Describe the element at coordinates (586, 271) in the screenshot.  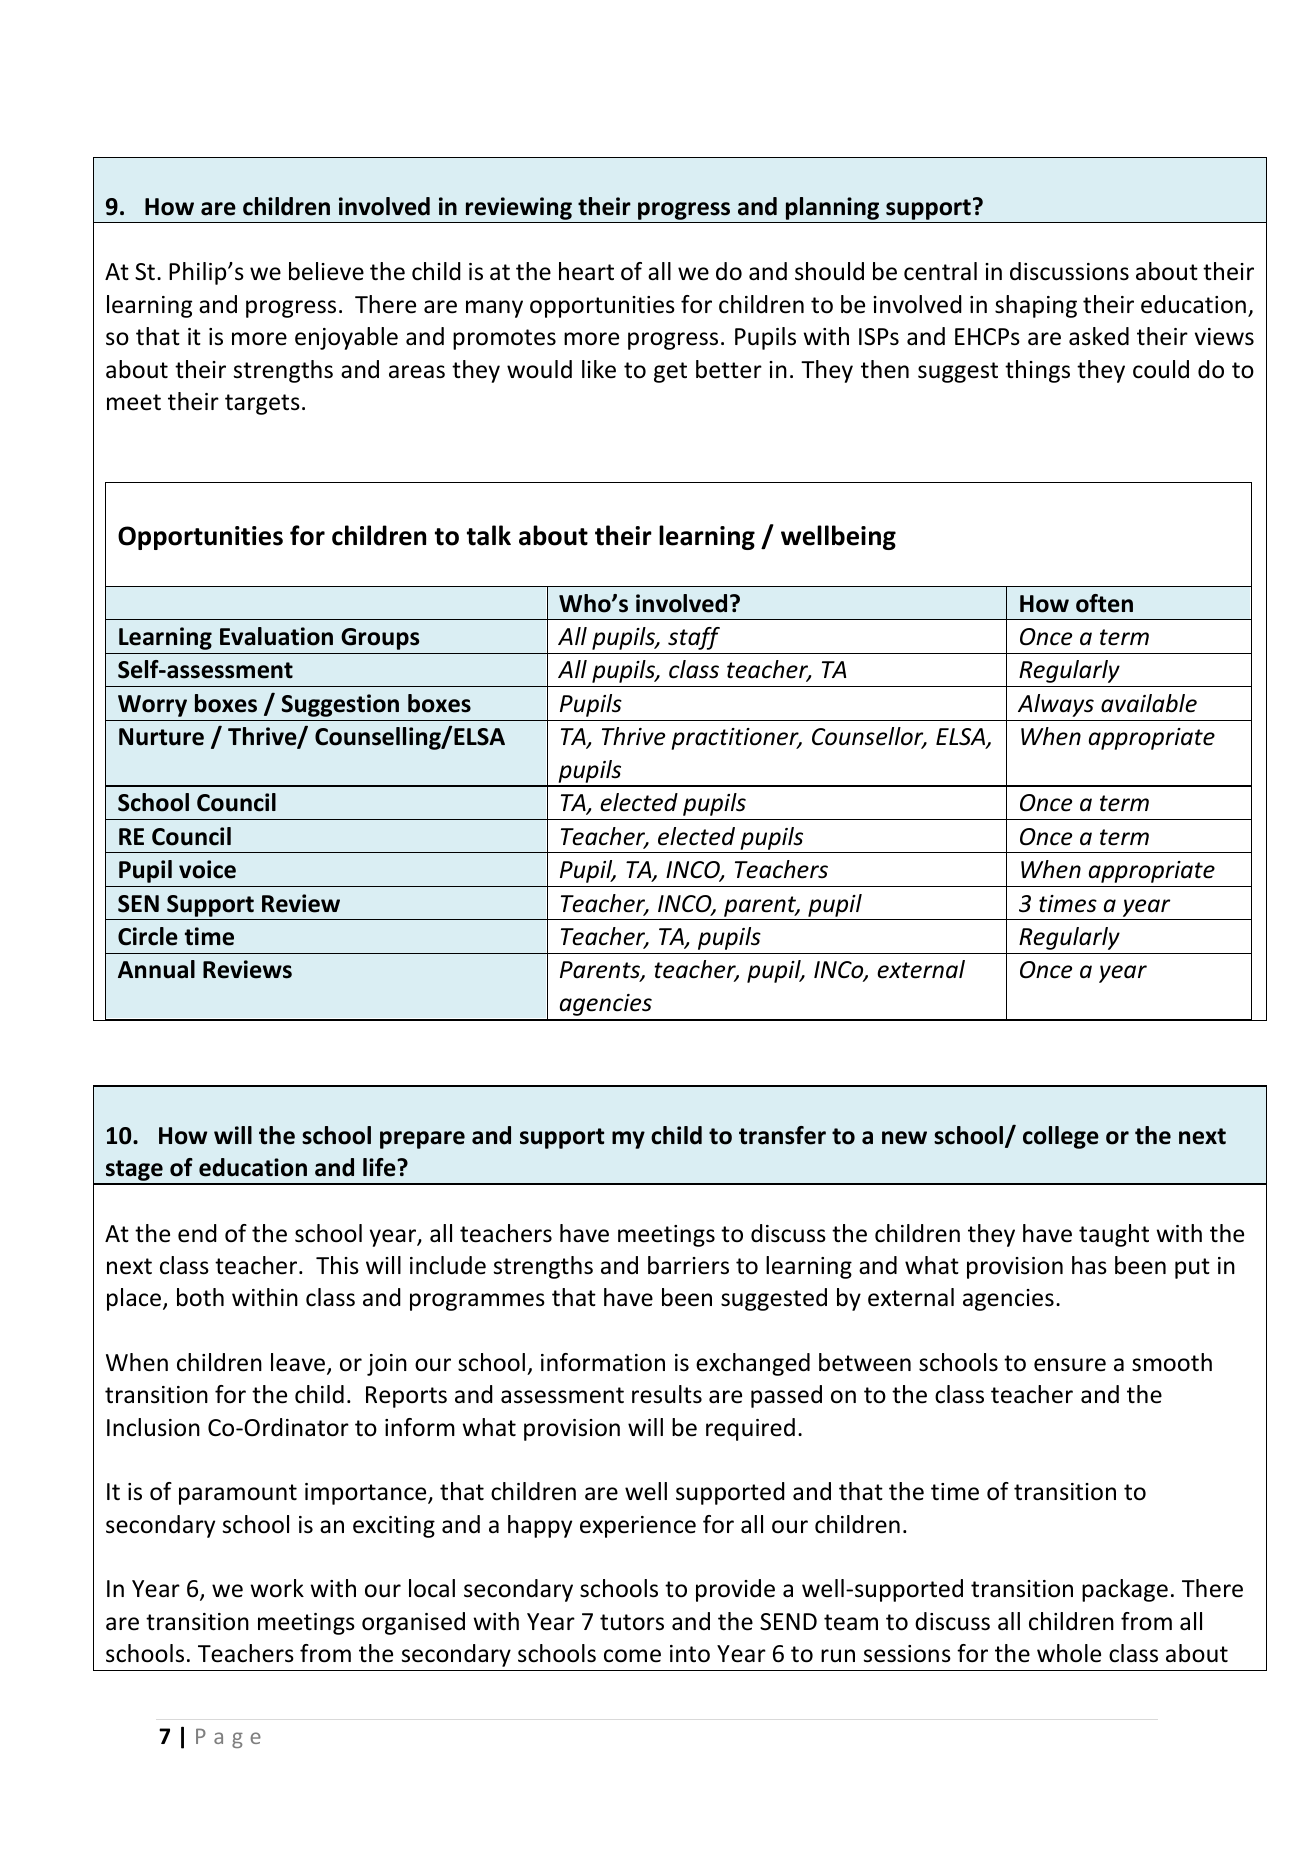
I see `heart` at that location.
